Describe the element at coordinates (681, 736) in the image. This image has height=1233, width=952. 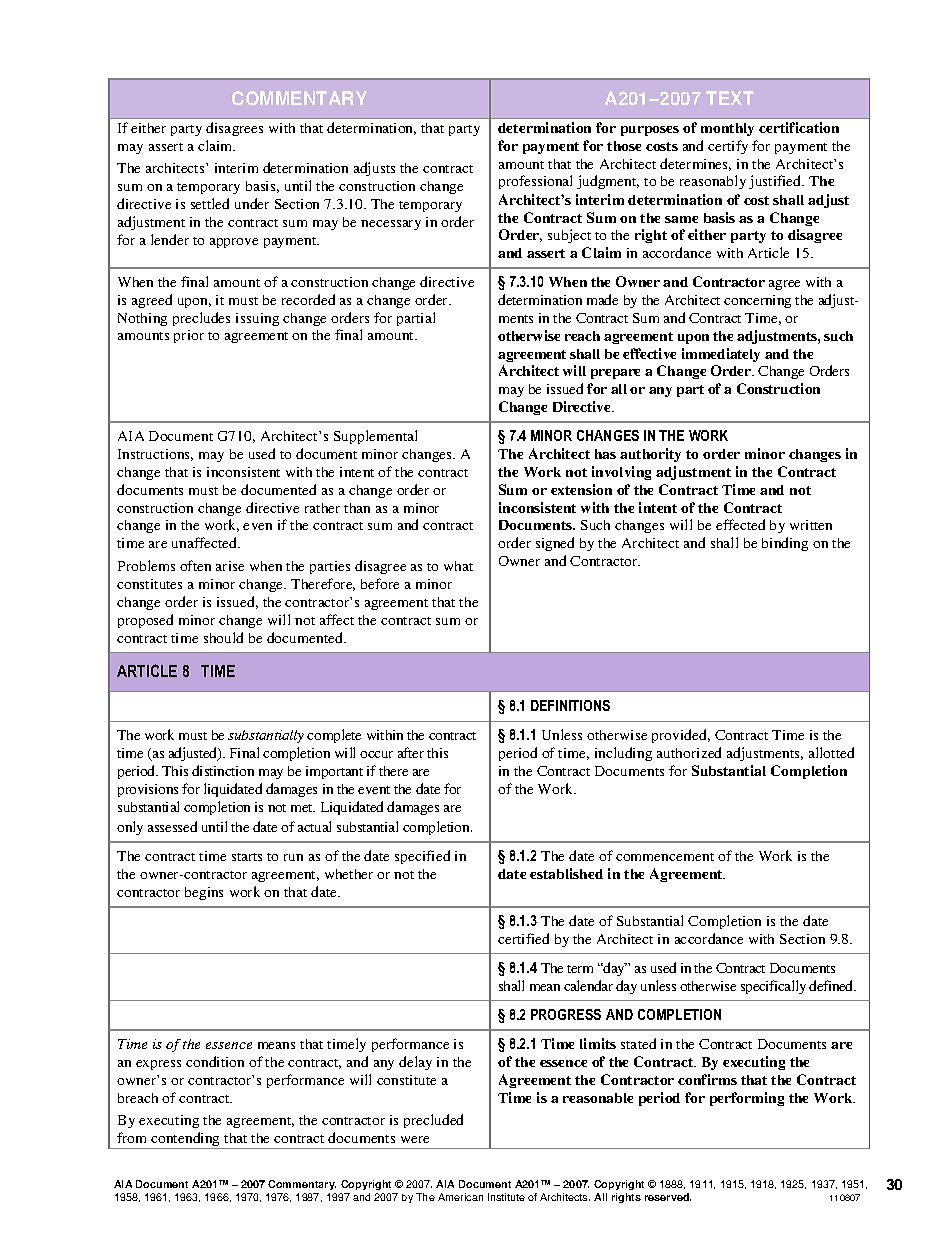
I see `provided` at that location.
